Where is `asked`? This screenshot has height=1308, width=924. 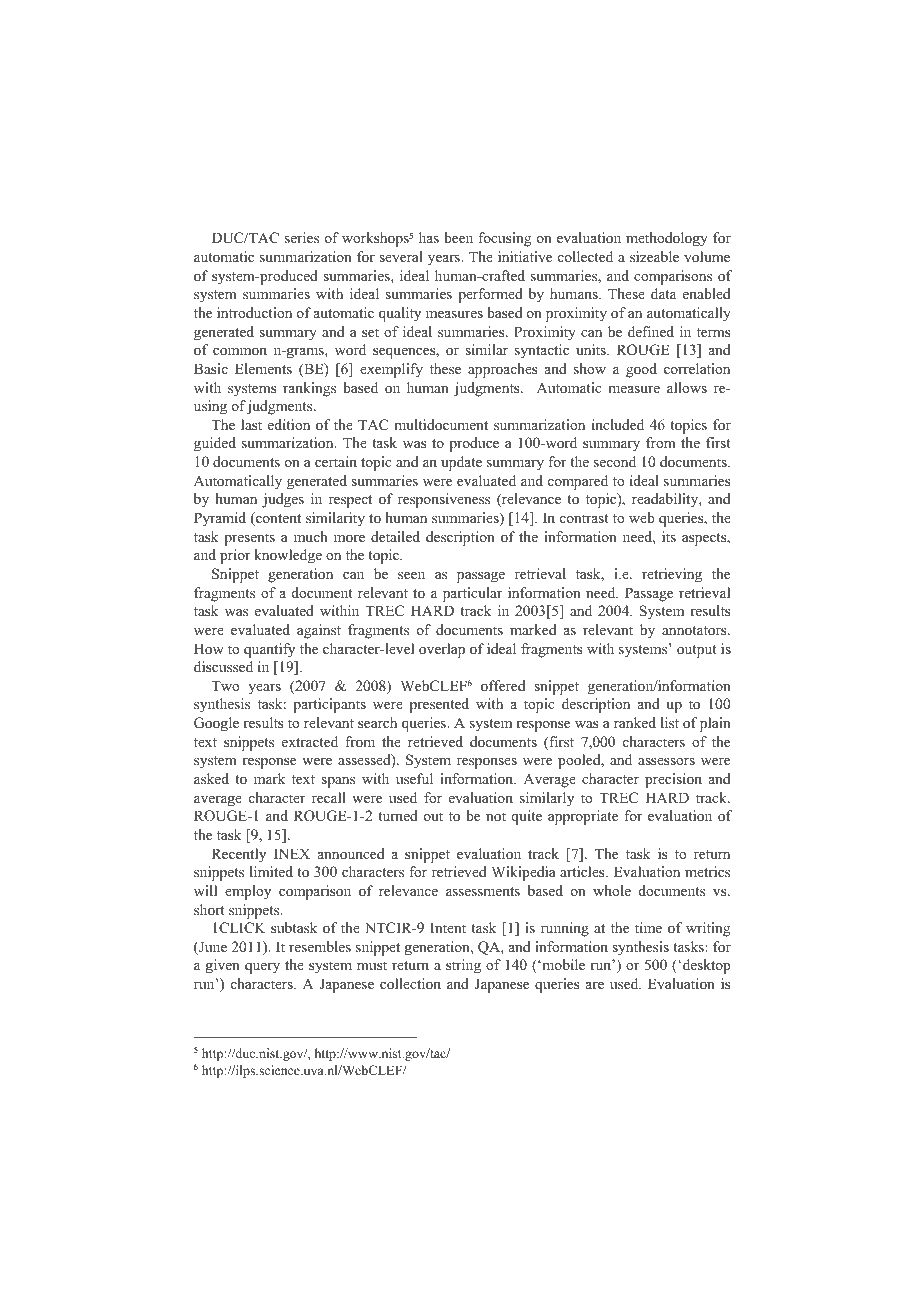 asked is located at coordinates (211, 778).
